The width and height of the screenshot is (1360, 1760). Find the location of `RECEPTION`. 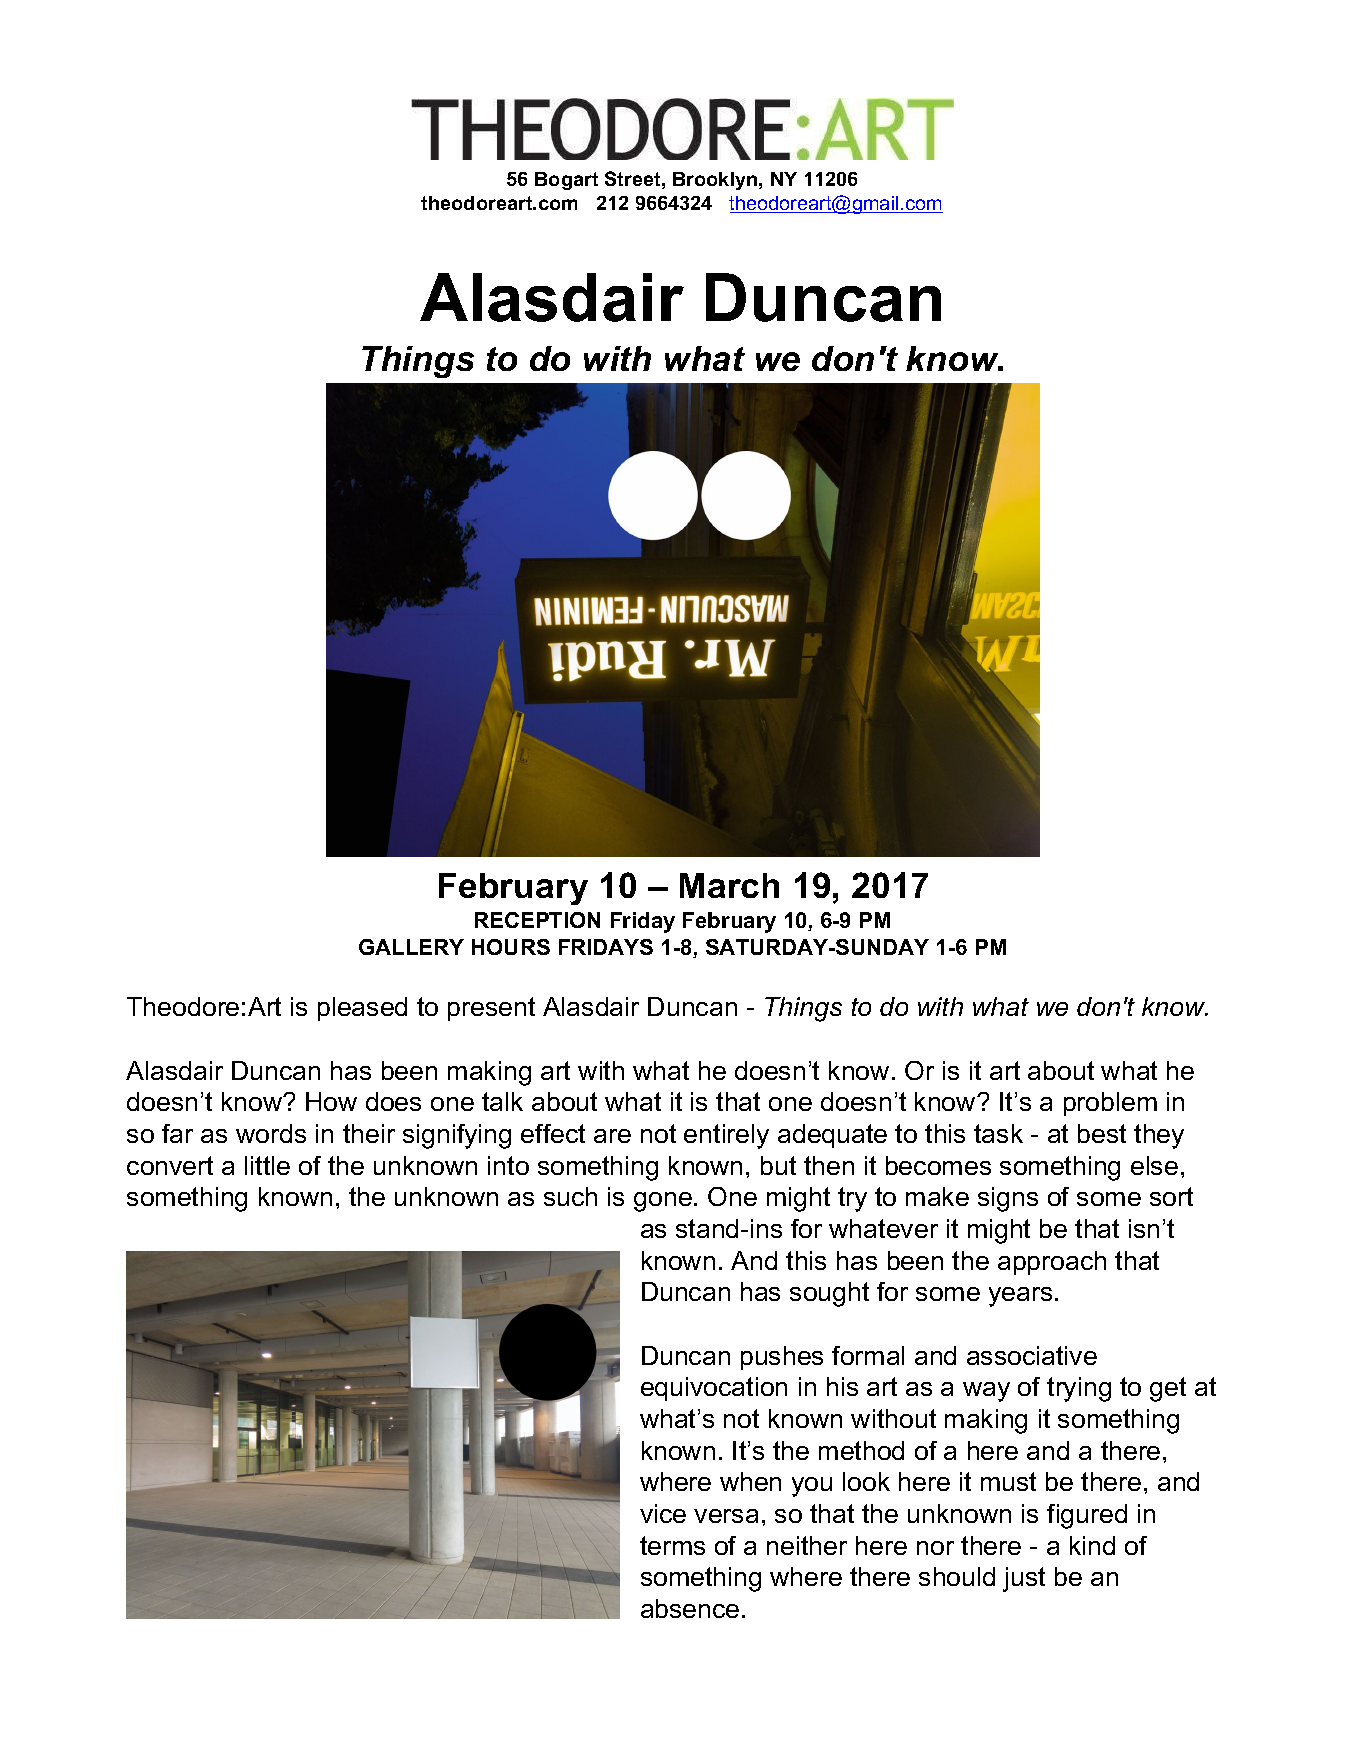

RECEPTION is located at coordinates (537, 920).
